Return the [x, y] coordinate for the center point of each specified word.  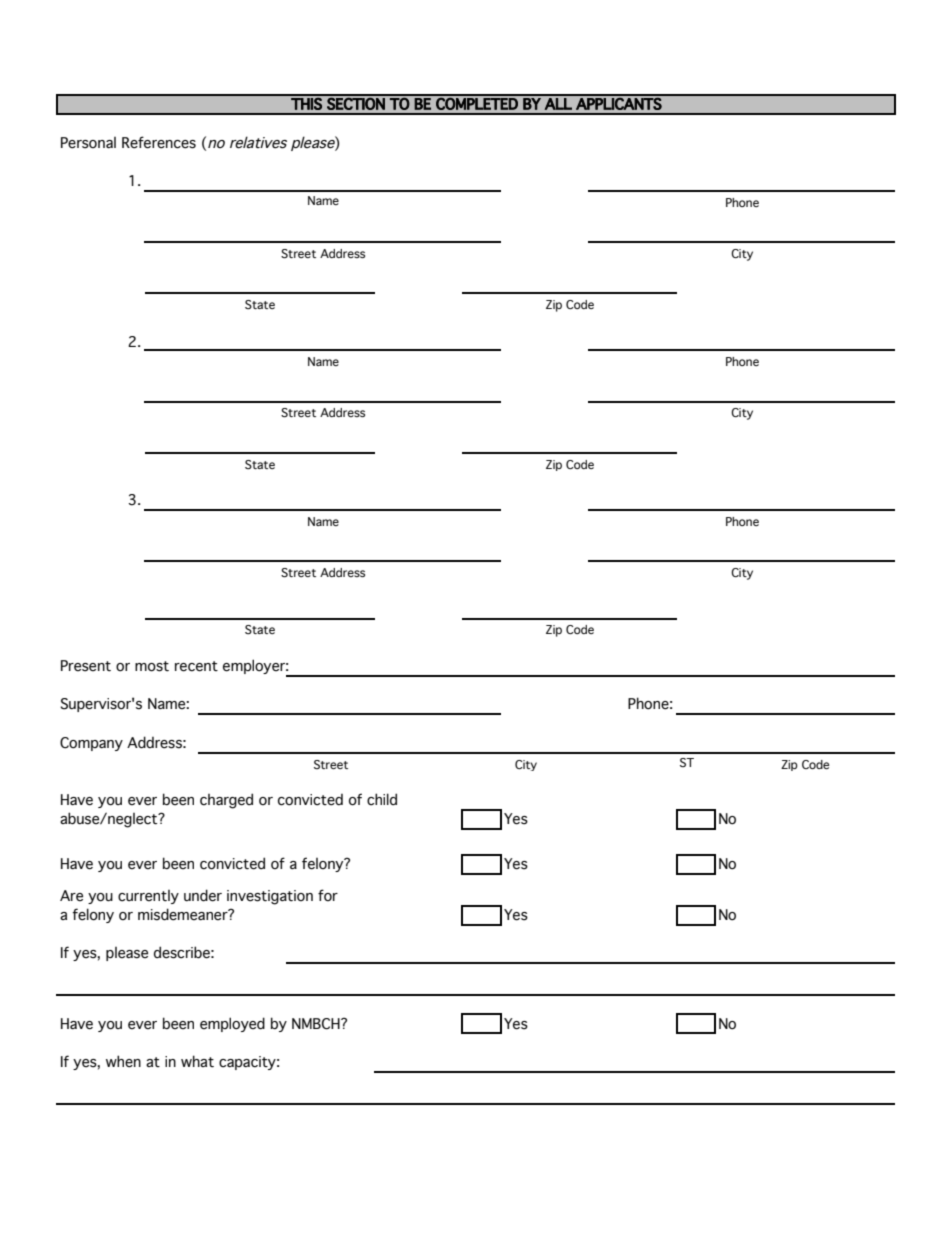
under [203, 895]
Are [71, 895]
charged [226, 801]
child [382, 799]
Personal [88, 143]
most [152, 666]
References [159, 142]
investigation [270, 897]
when [123, 1061]
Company [91, 744]
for [328, 895]
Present [86, 666]
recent [196, 666]
